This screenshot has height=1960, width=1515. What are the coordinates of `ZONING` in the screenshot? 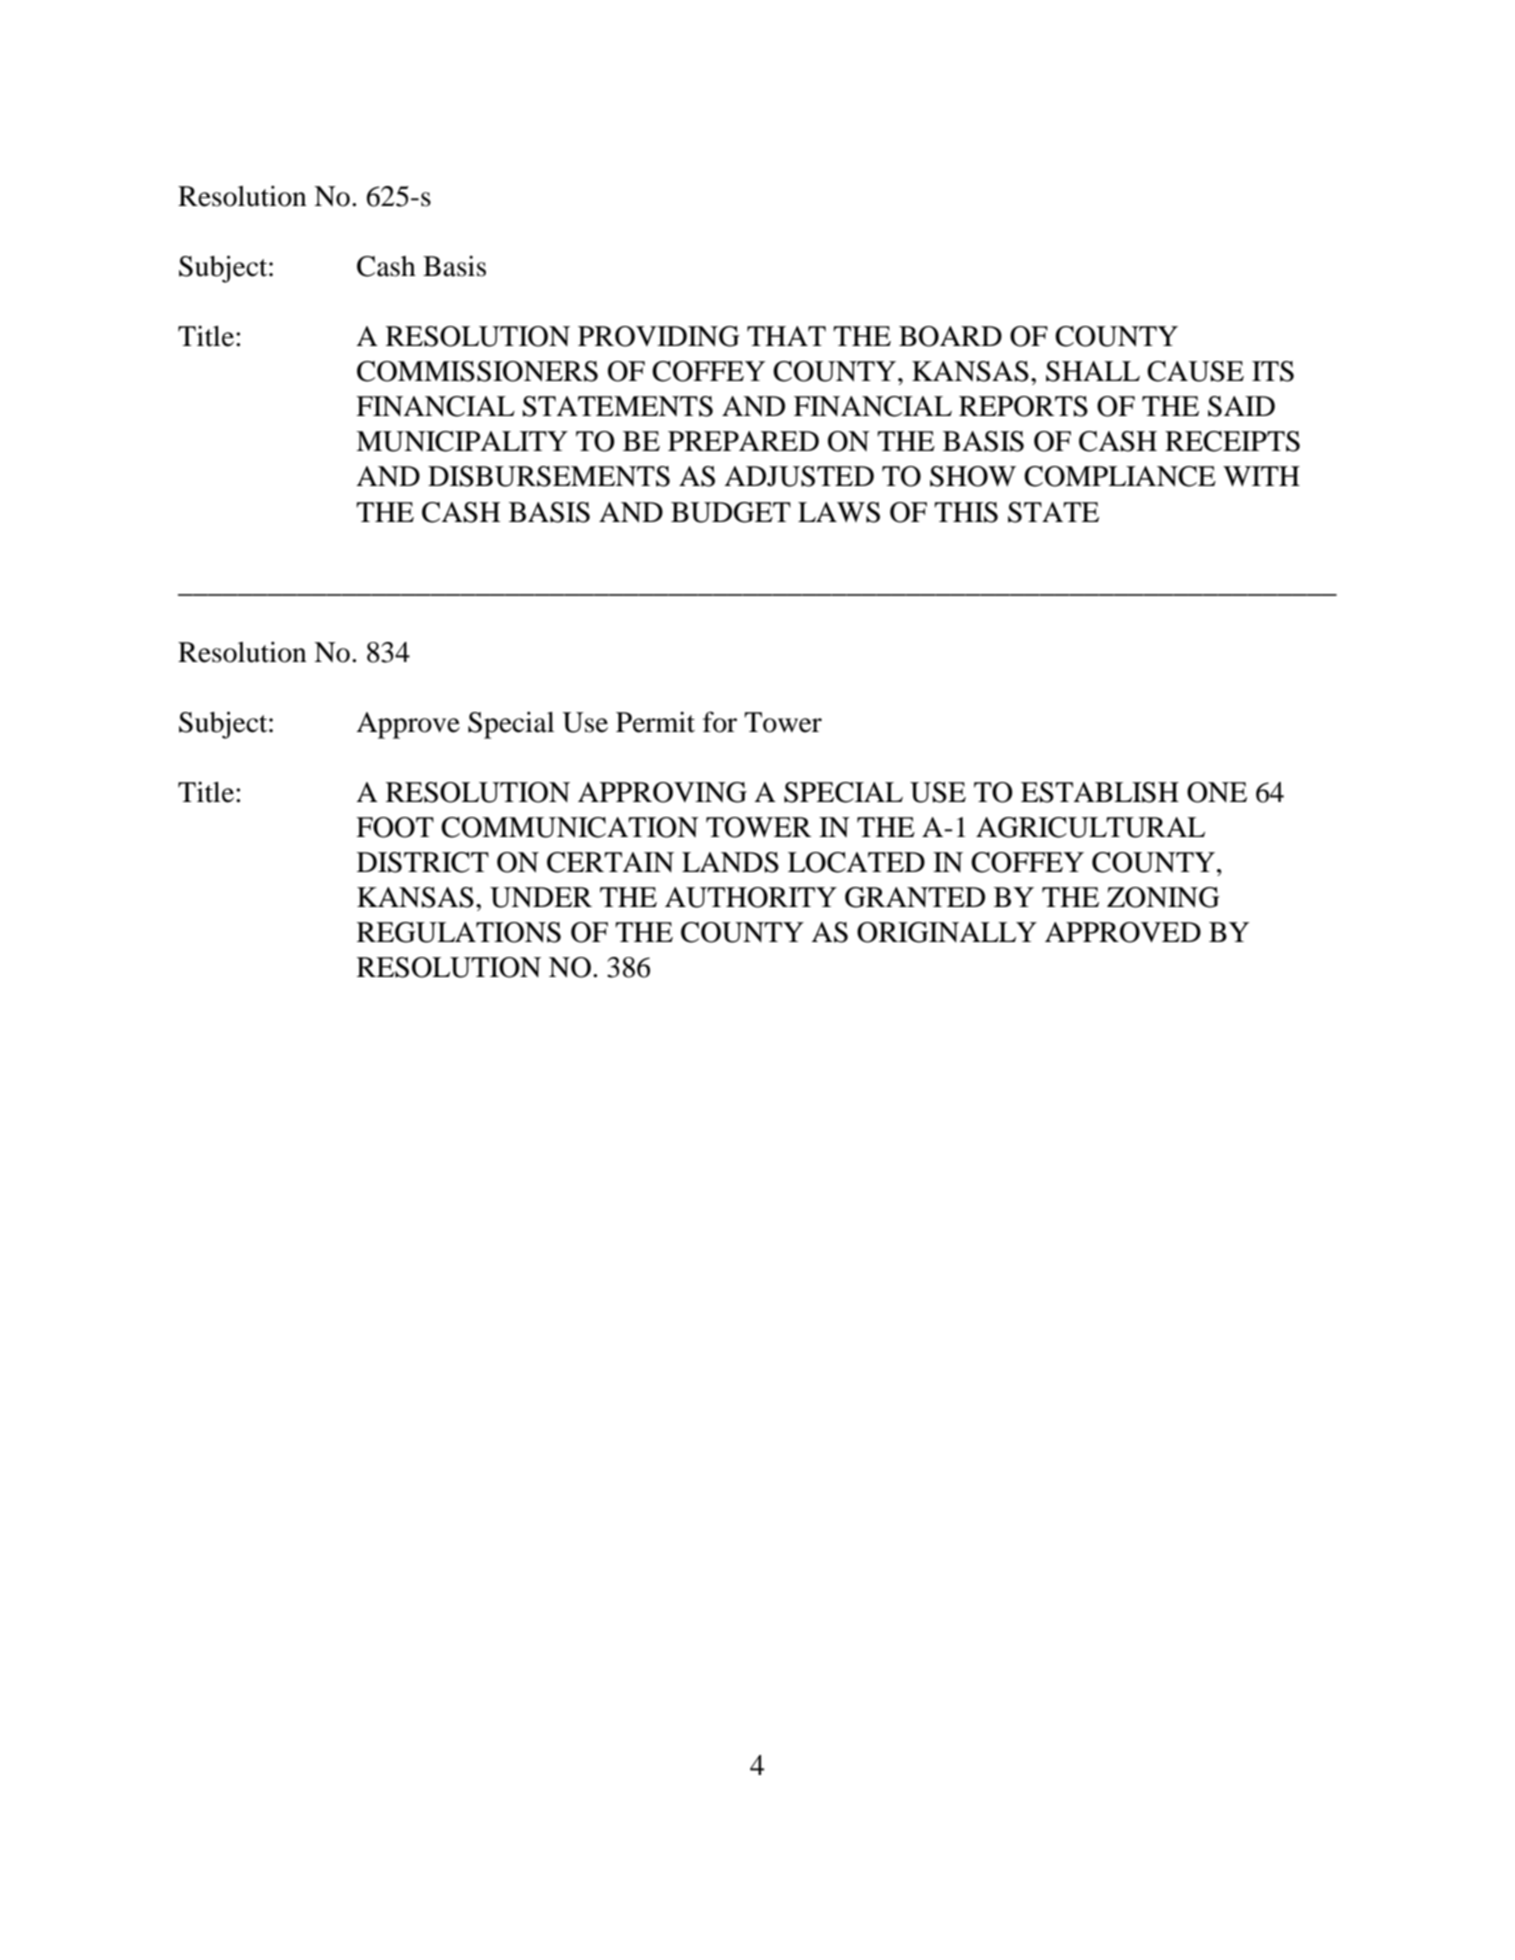 It's located at (1163, 897).
